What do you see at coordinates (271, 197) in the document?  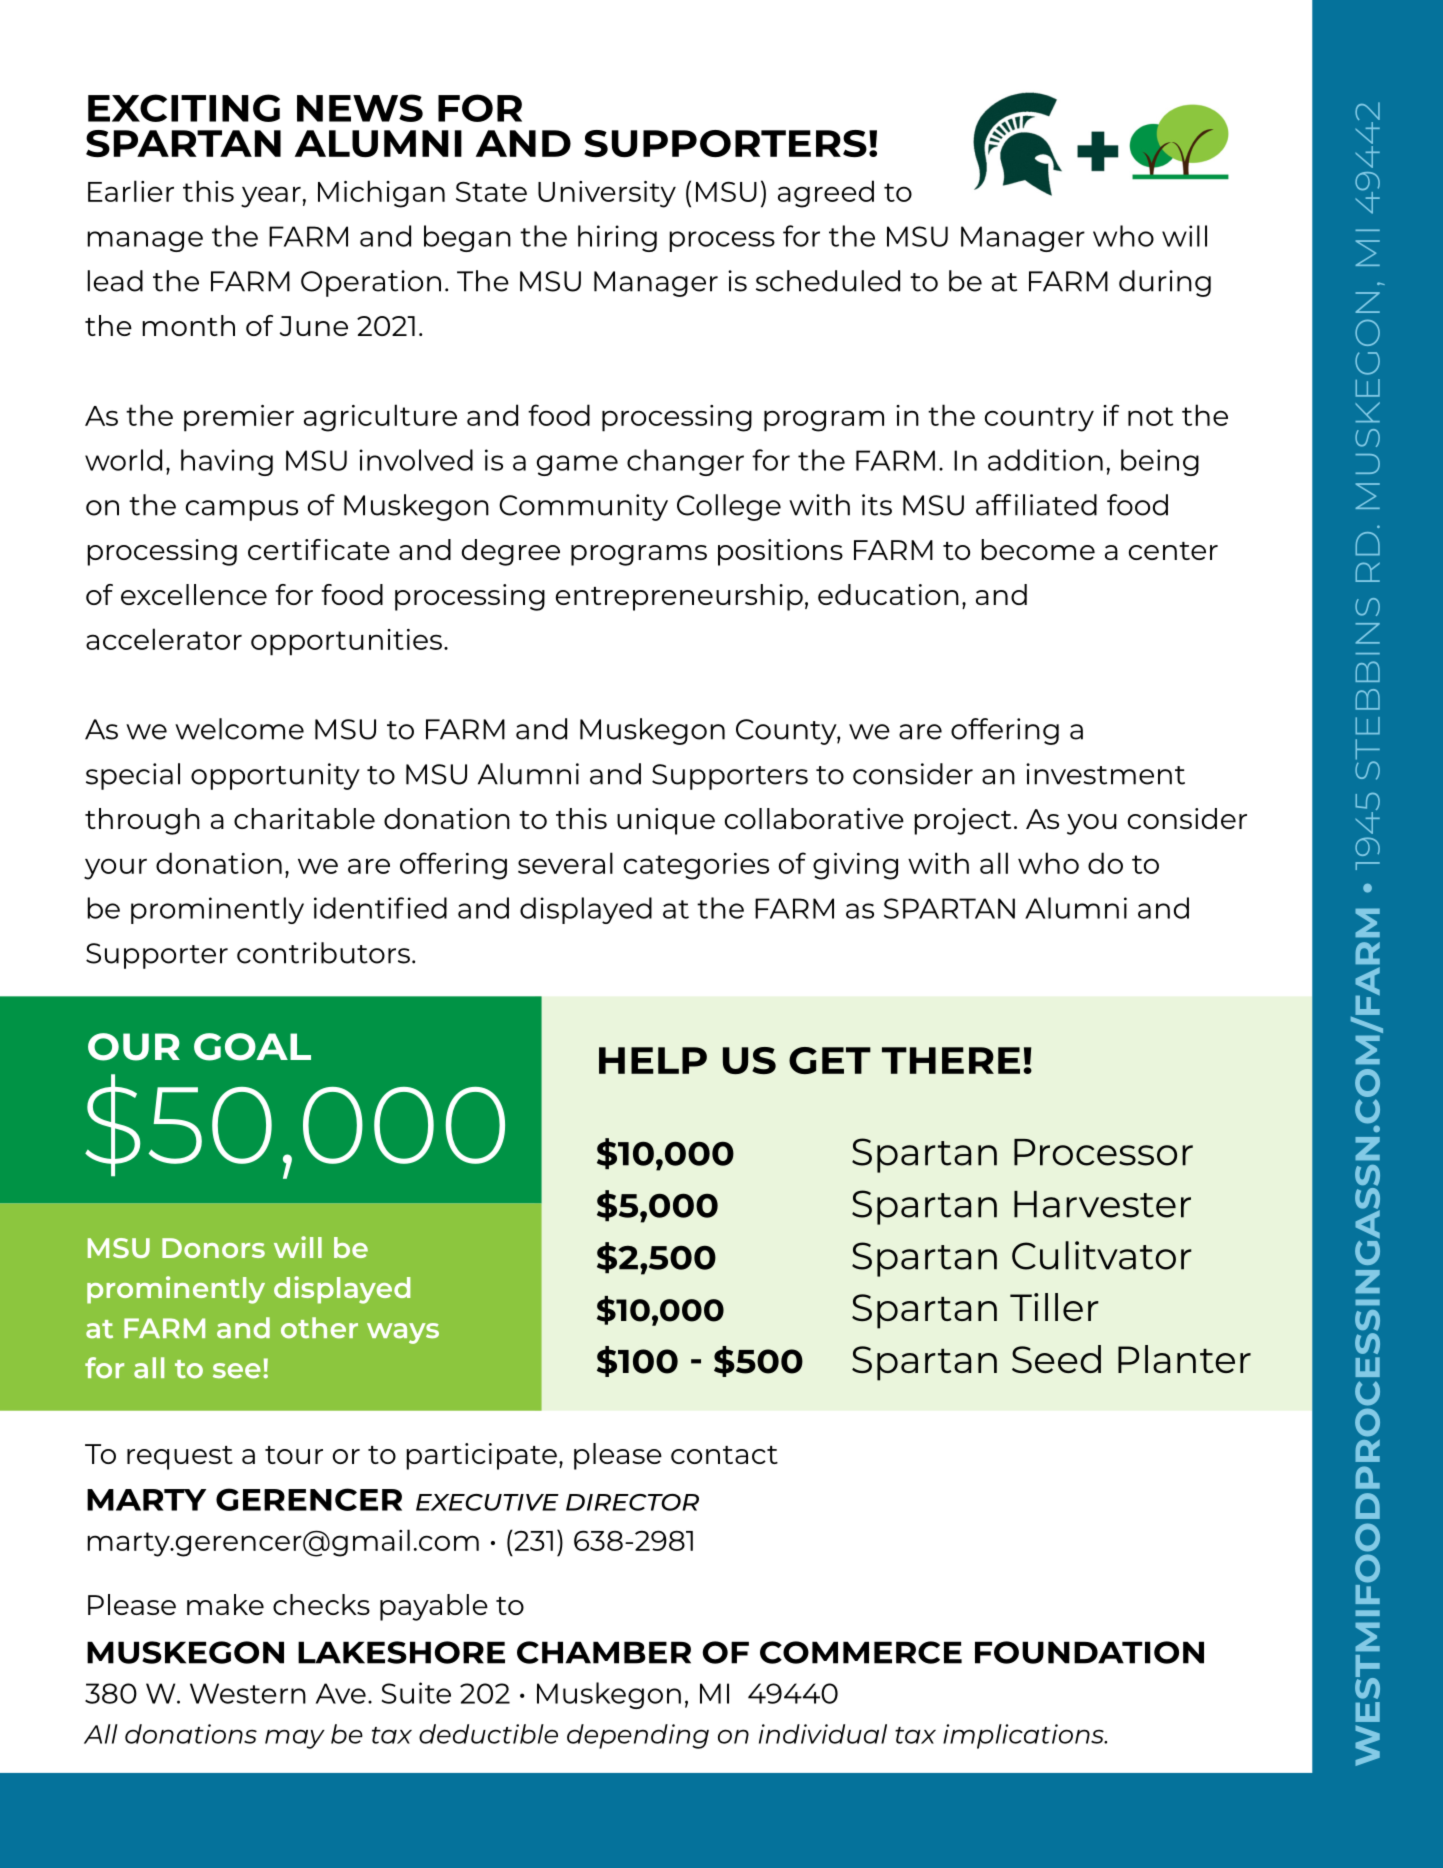 I see `year` at bounding box center [271, 197].
